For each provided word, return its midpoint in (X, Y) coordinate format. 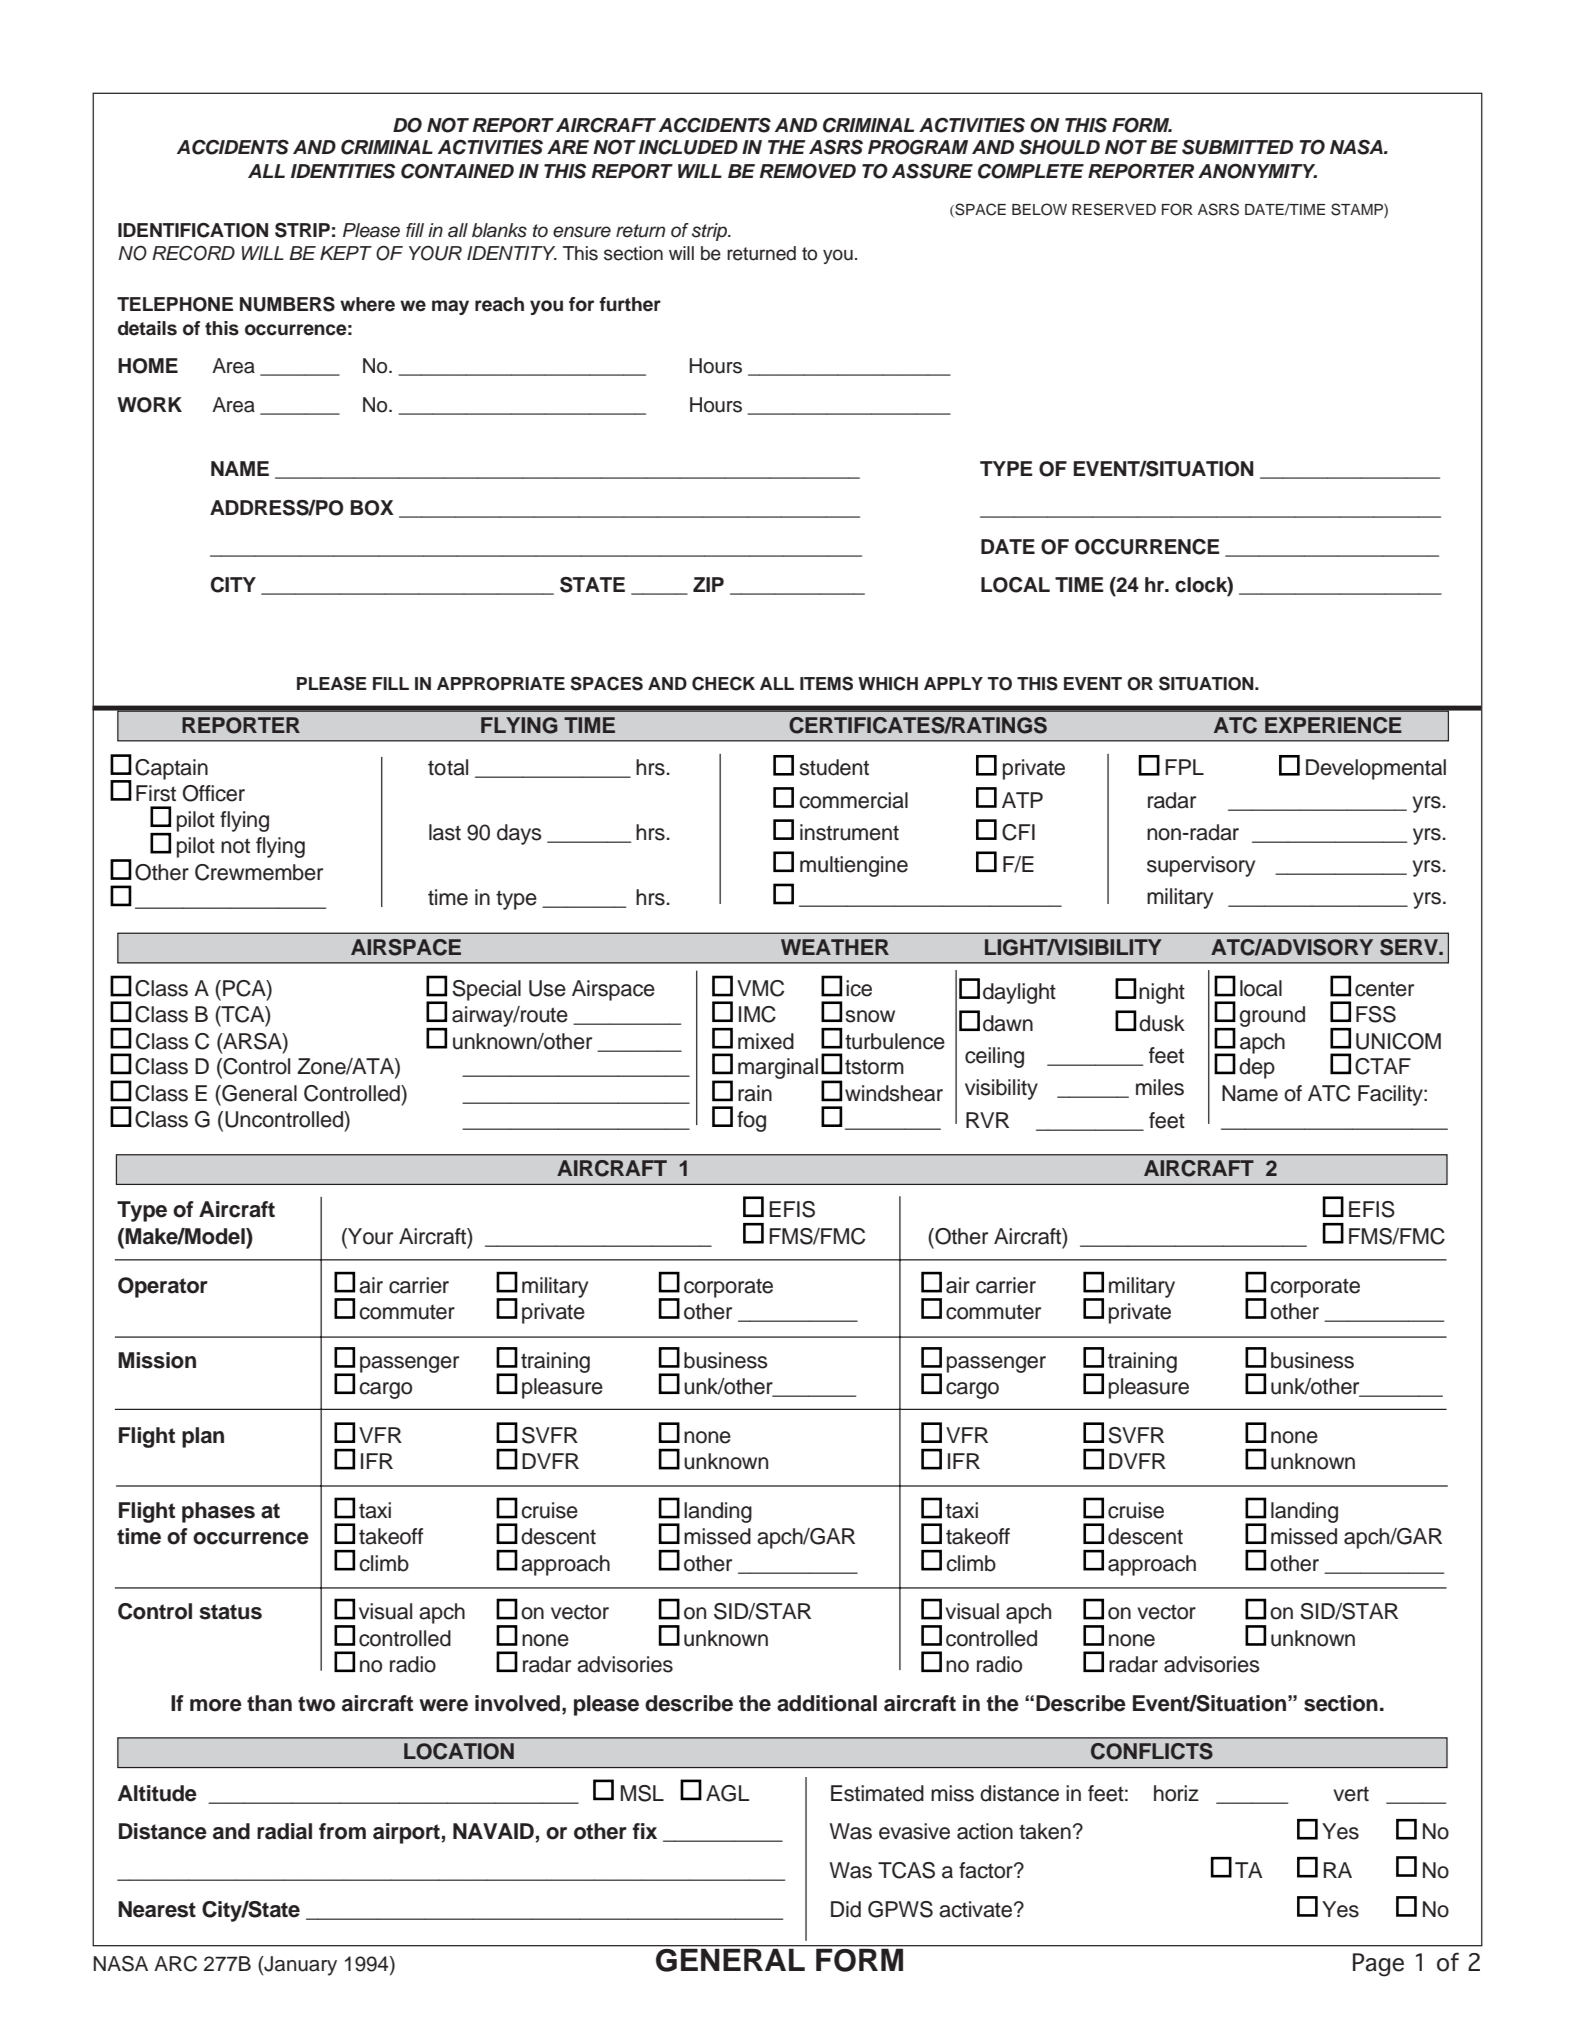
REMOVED (808, 171)
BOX (372, 508)
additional (827, 1703)
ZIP (708, 584)
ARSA (252, 1041)
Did (846, 1909)
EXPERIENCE (1333, 725)
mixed (766, 1041)
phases (218, 1512)
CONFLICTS (1152, 1751)
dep (1257, 1068)
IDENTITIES (343, 171)
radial (284, 1831)
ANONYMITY (1257, 171)
